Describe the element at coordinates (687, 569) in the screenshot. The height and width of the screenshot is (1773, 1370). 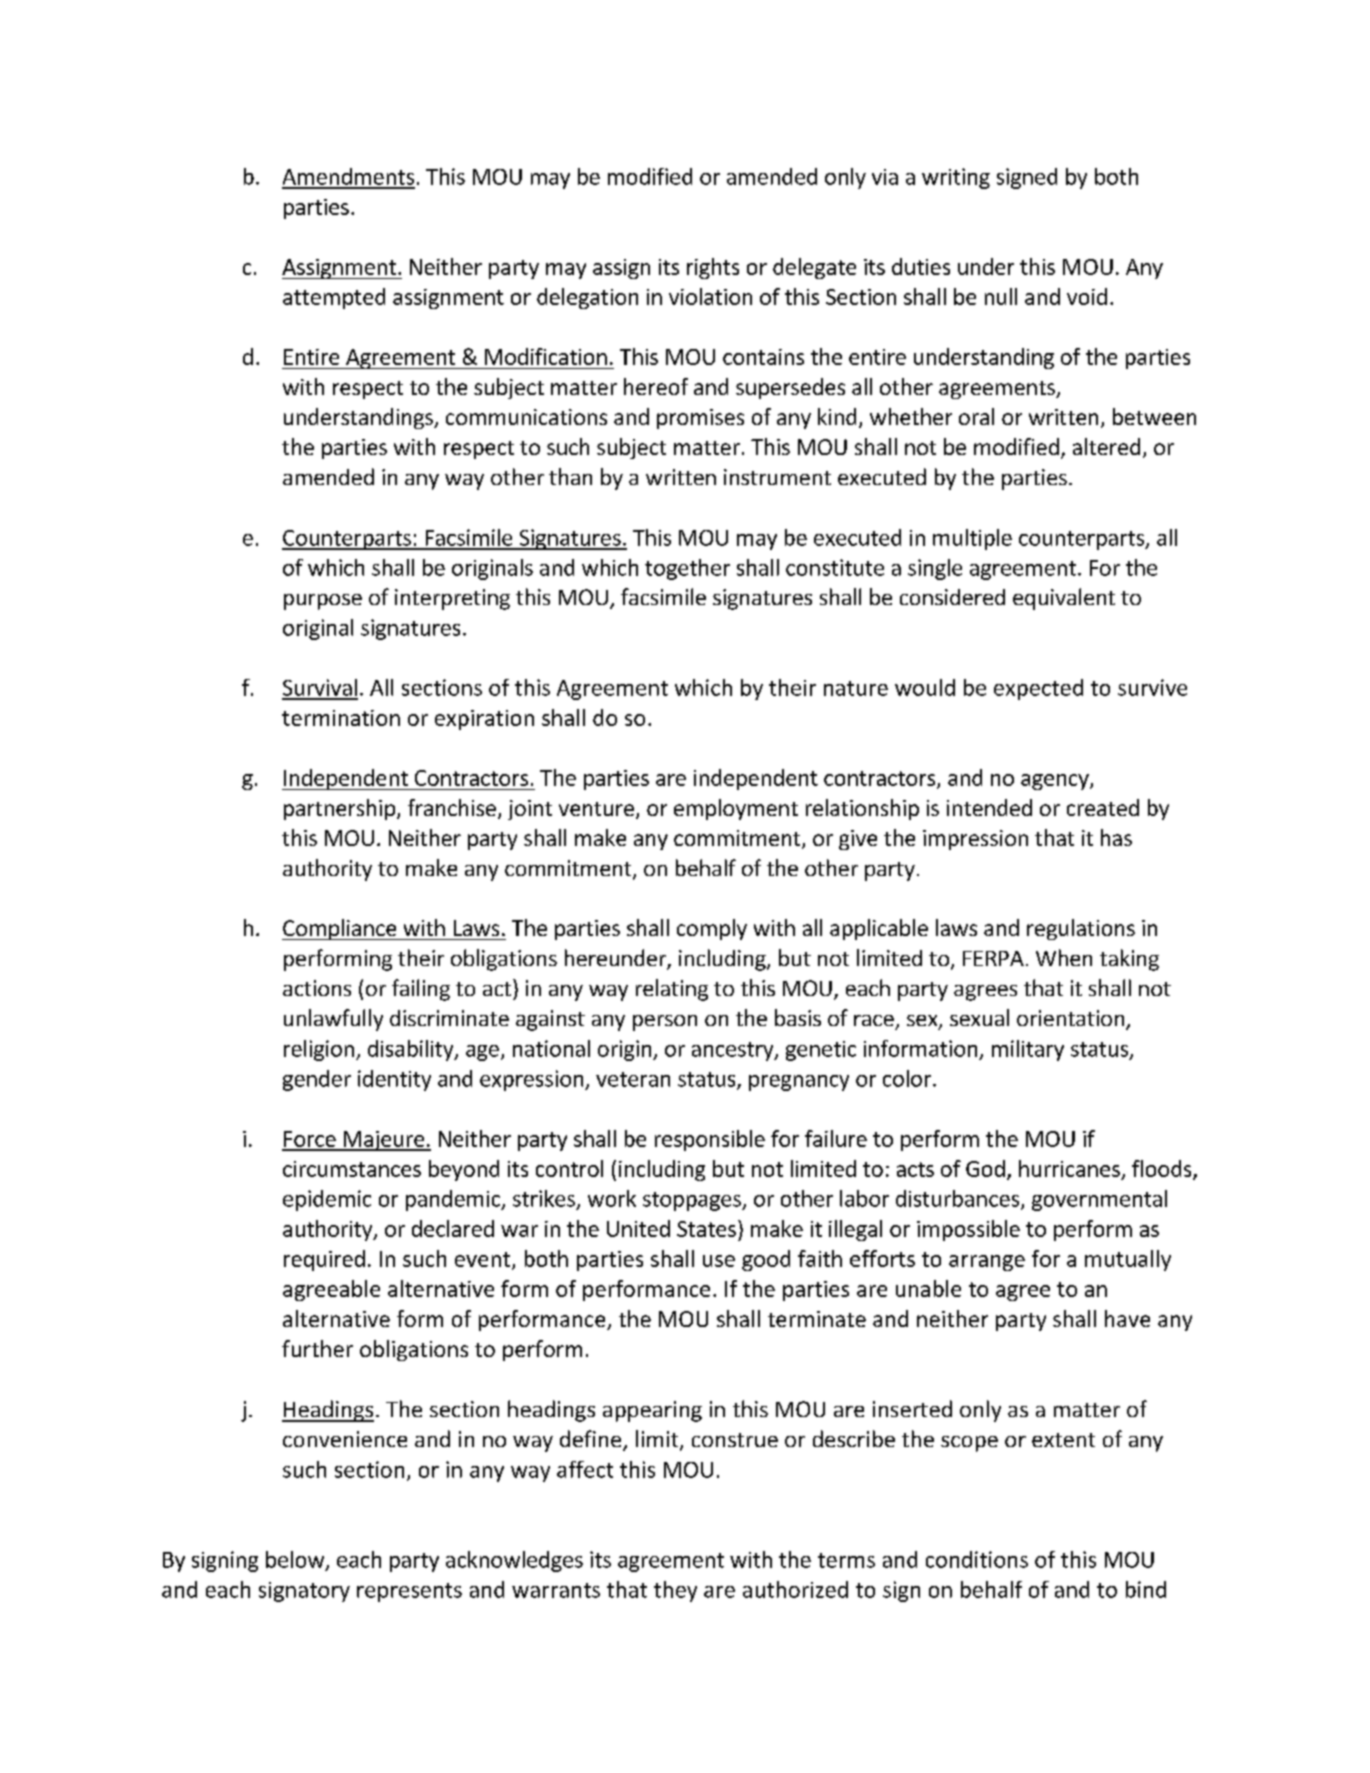
I see `together` at that location.
